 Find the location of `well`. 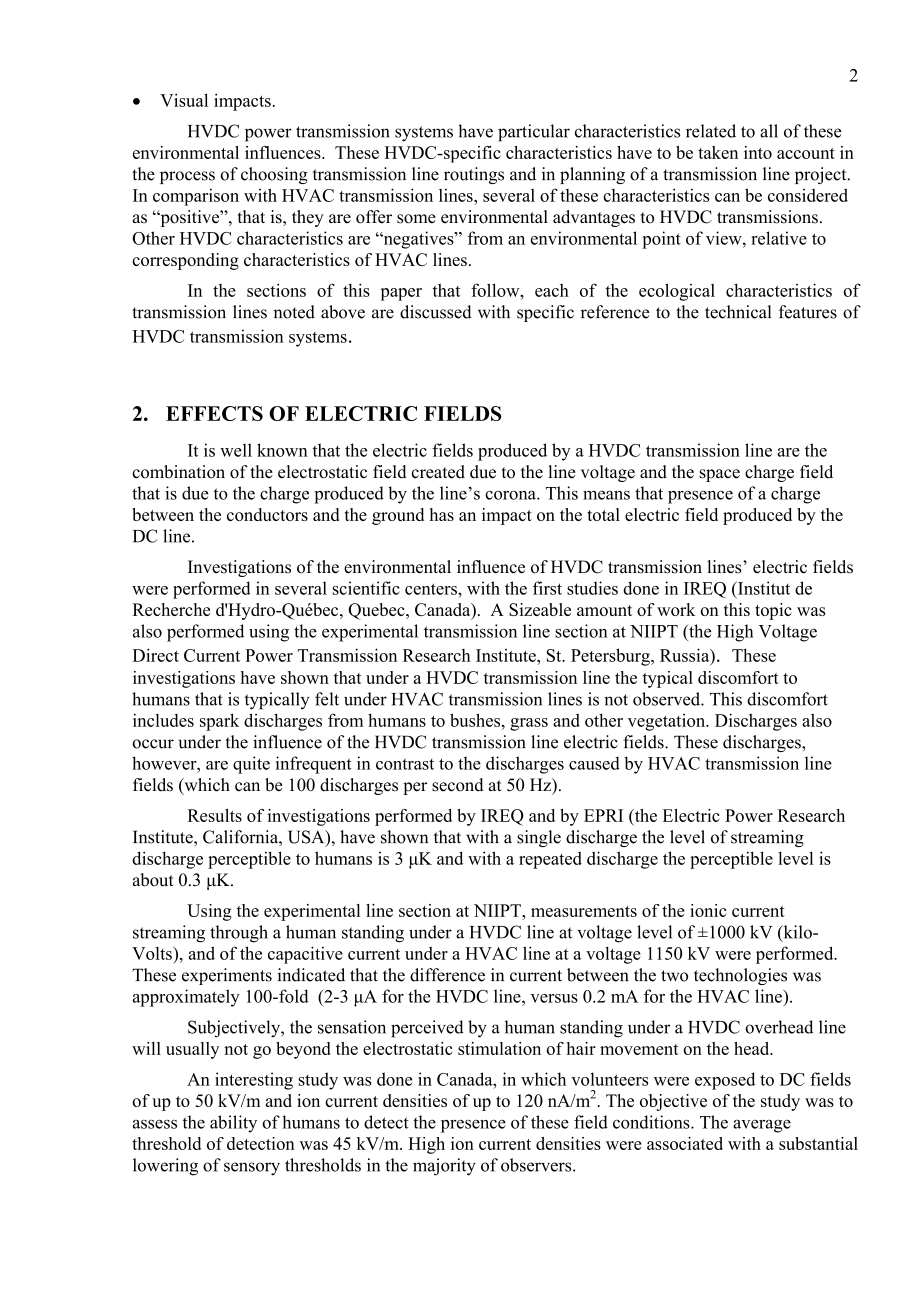

well is located at coordinates (236, 450).
